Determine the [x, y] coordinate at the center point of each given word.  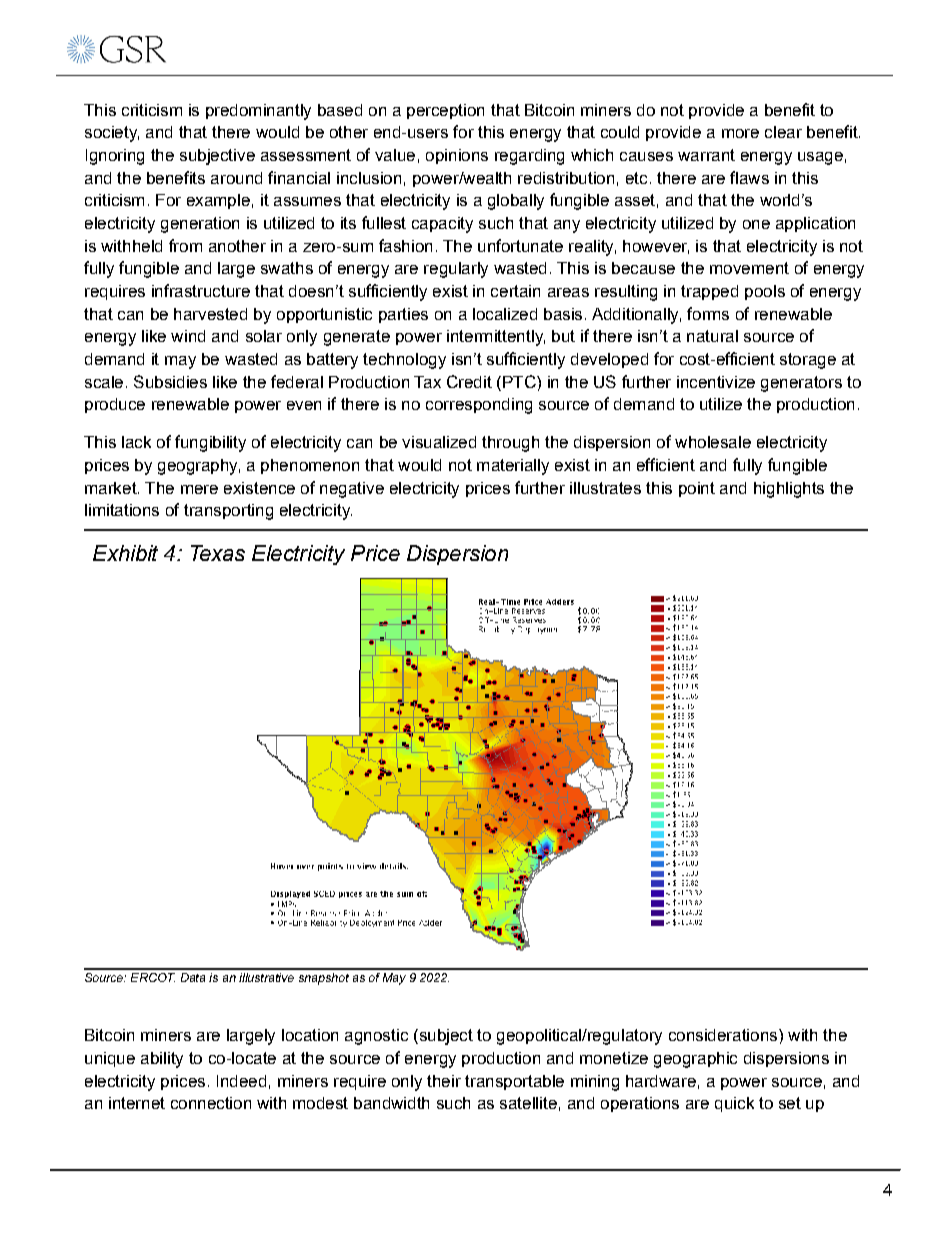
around [236, 178]
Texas [218, 553]
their [444, 1081]
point [697, 489]
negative [352, 490]
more [740, 133]
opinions [457, 156]
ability [162, 1060]
